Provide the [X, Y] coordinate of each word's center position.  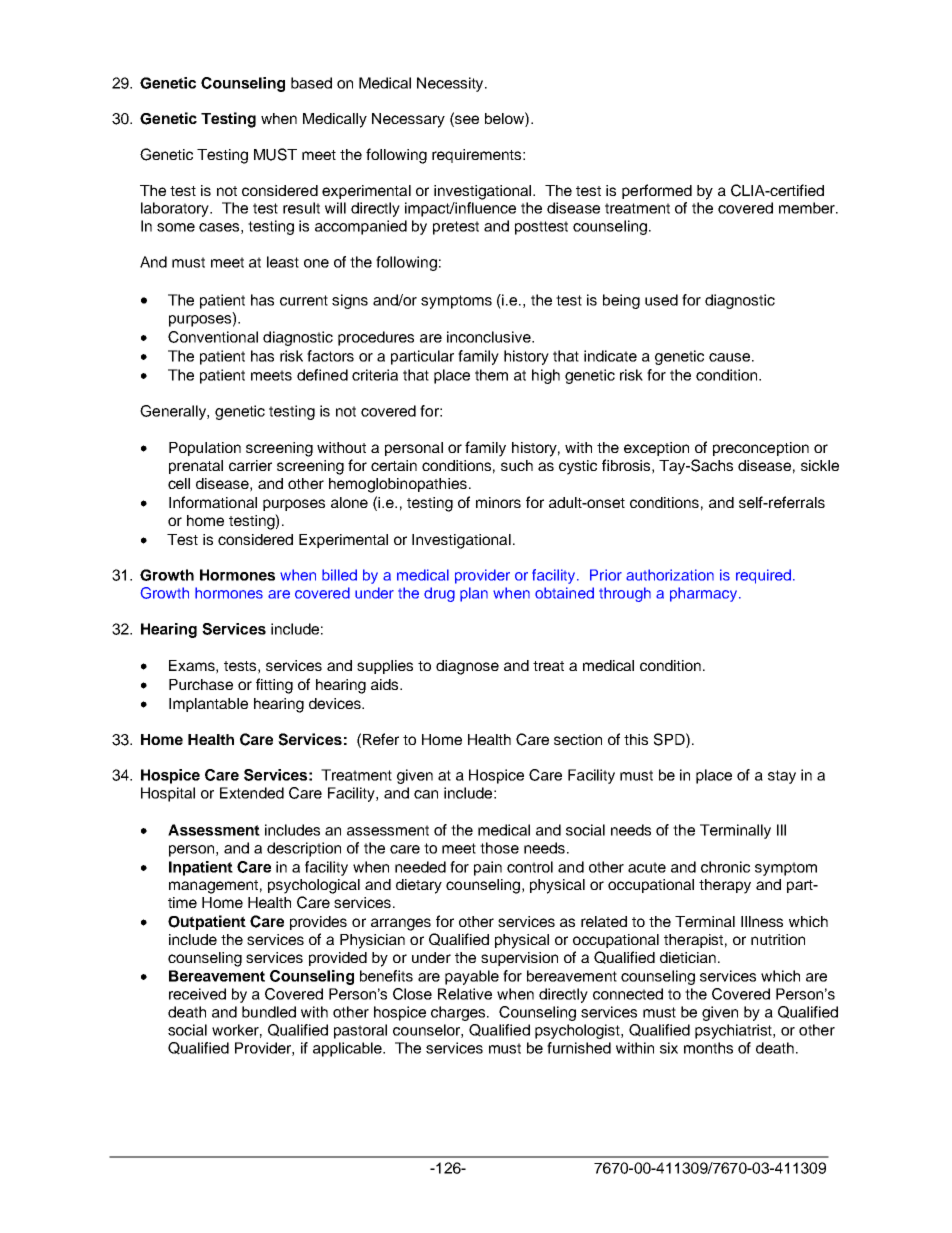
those [499, 848]
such [517, 465]
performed [657, 191]
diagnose [467, 667]
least [283, 262]
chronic [725, 867]
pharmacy [705, 594]
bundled [269, 1012]
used [661, 300]
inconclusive [490, 337]
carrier [250, 465]
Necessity [451, 84]
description [304, 849]
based [311, 83]
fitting [274, 686]
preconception [761, 449]
